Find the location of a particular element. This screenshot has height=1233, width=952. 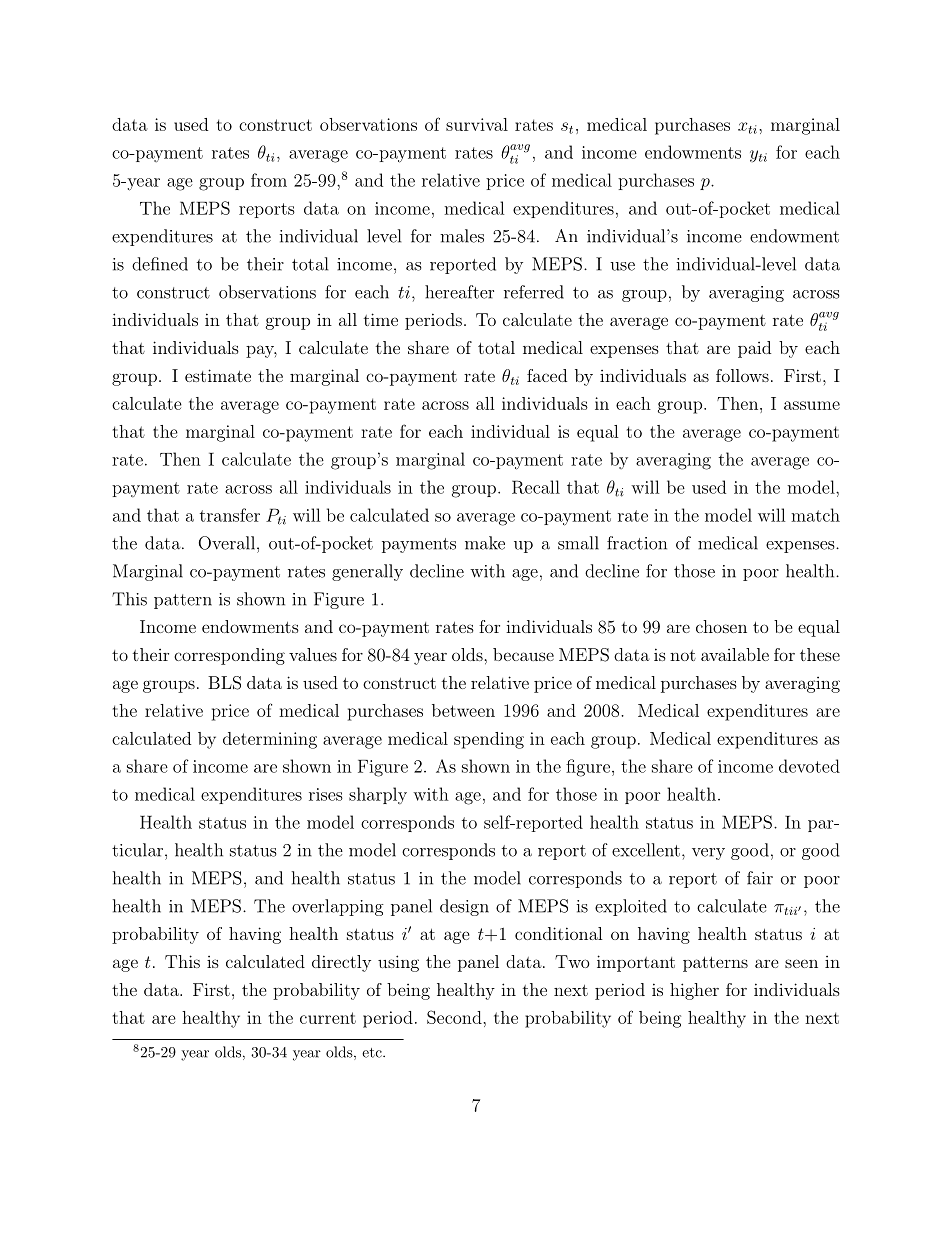

Recall is located at coordinates (536, 487).
